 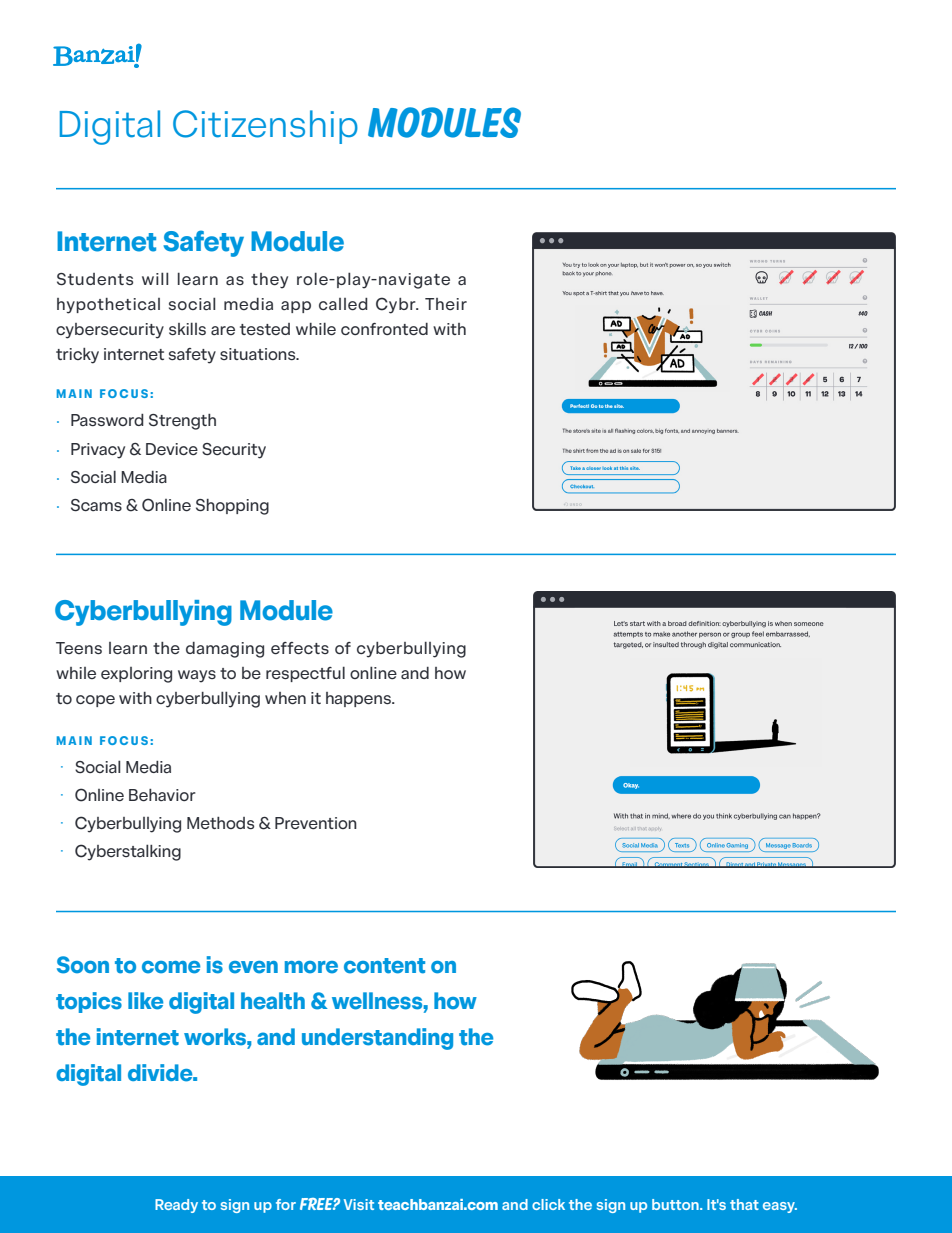 I want to click on Cyberstalking, so click(x=128, y=852).
